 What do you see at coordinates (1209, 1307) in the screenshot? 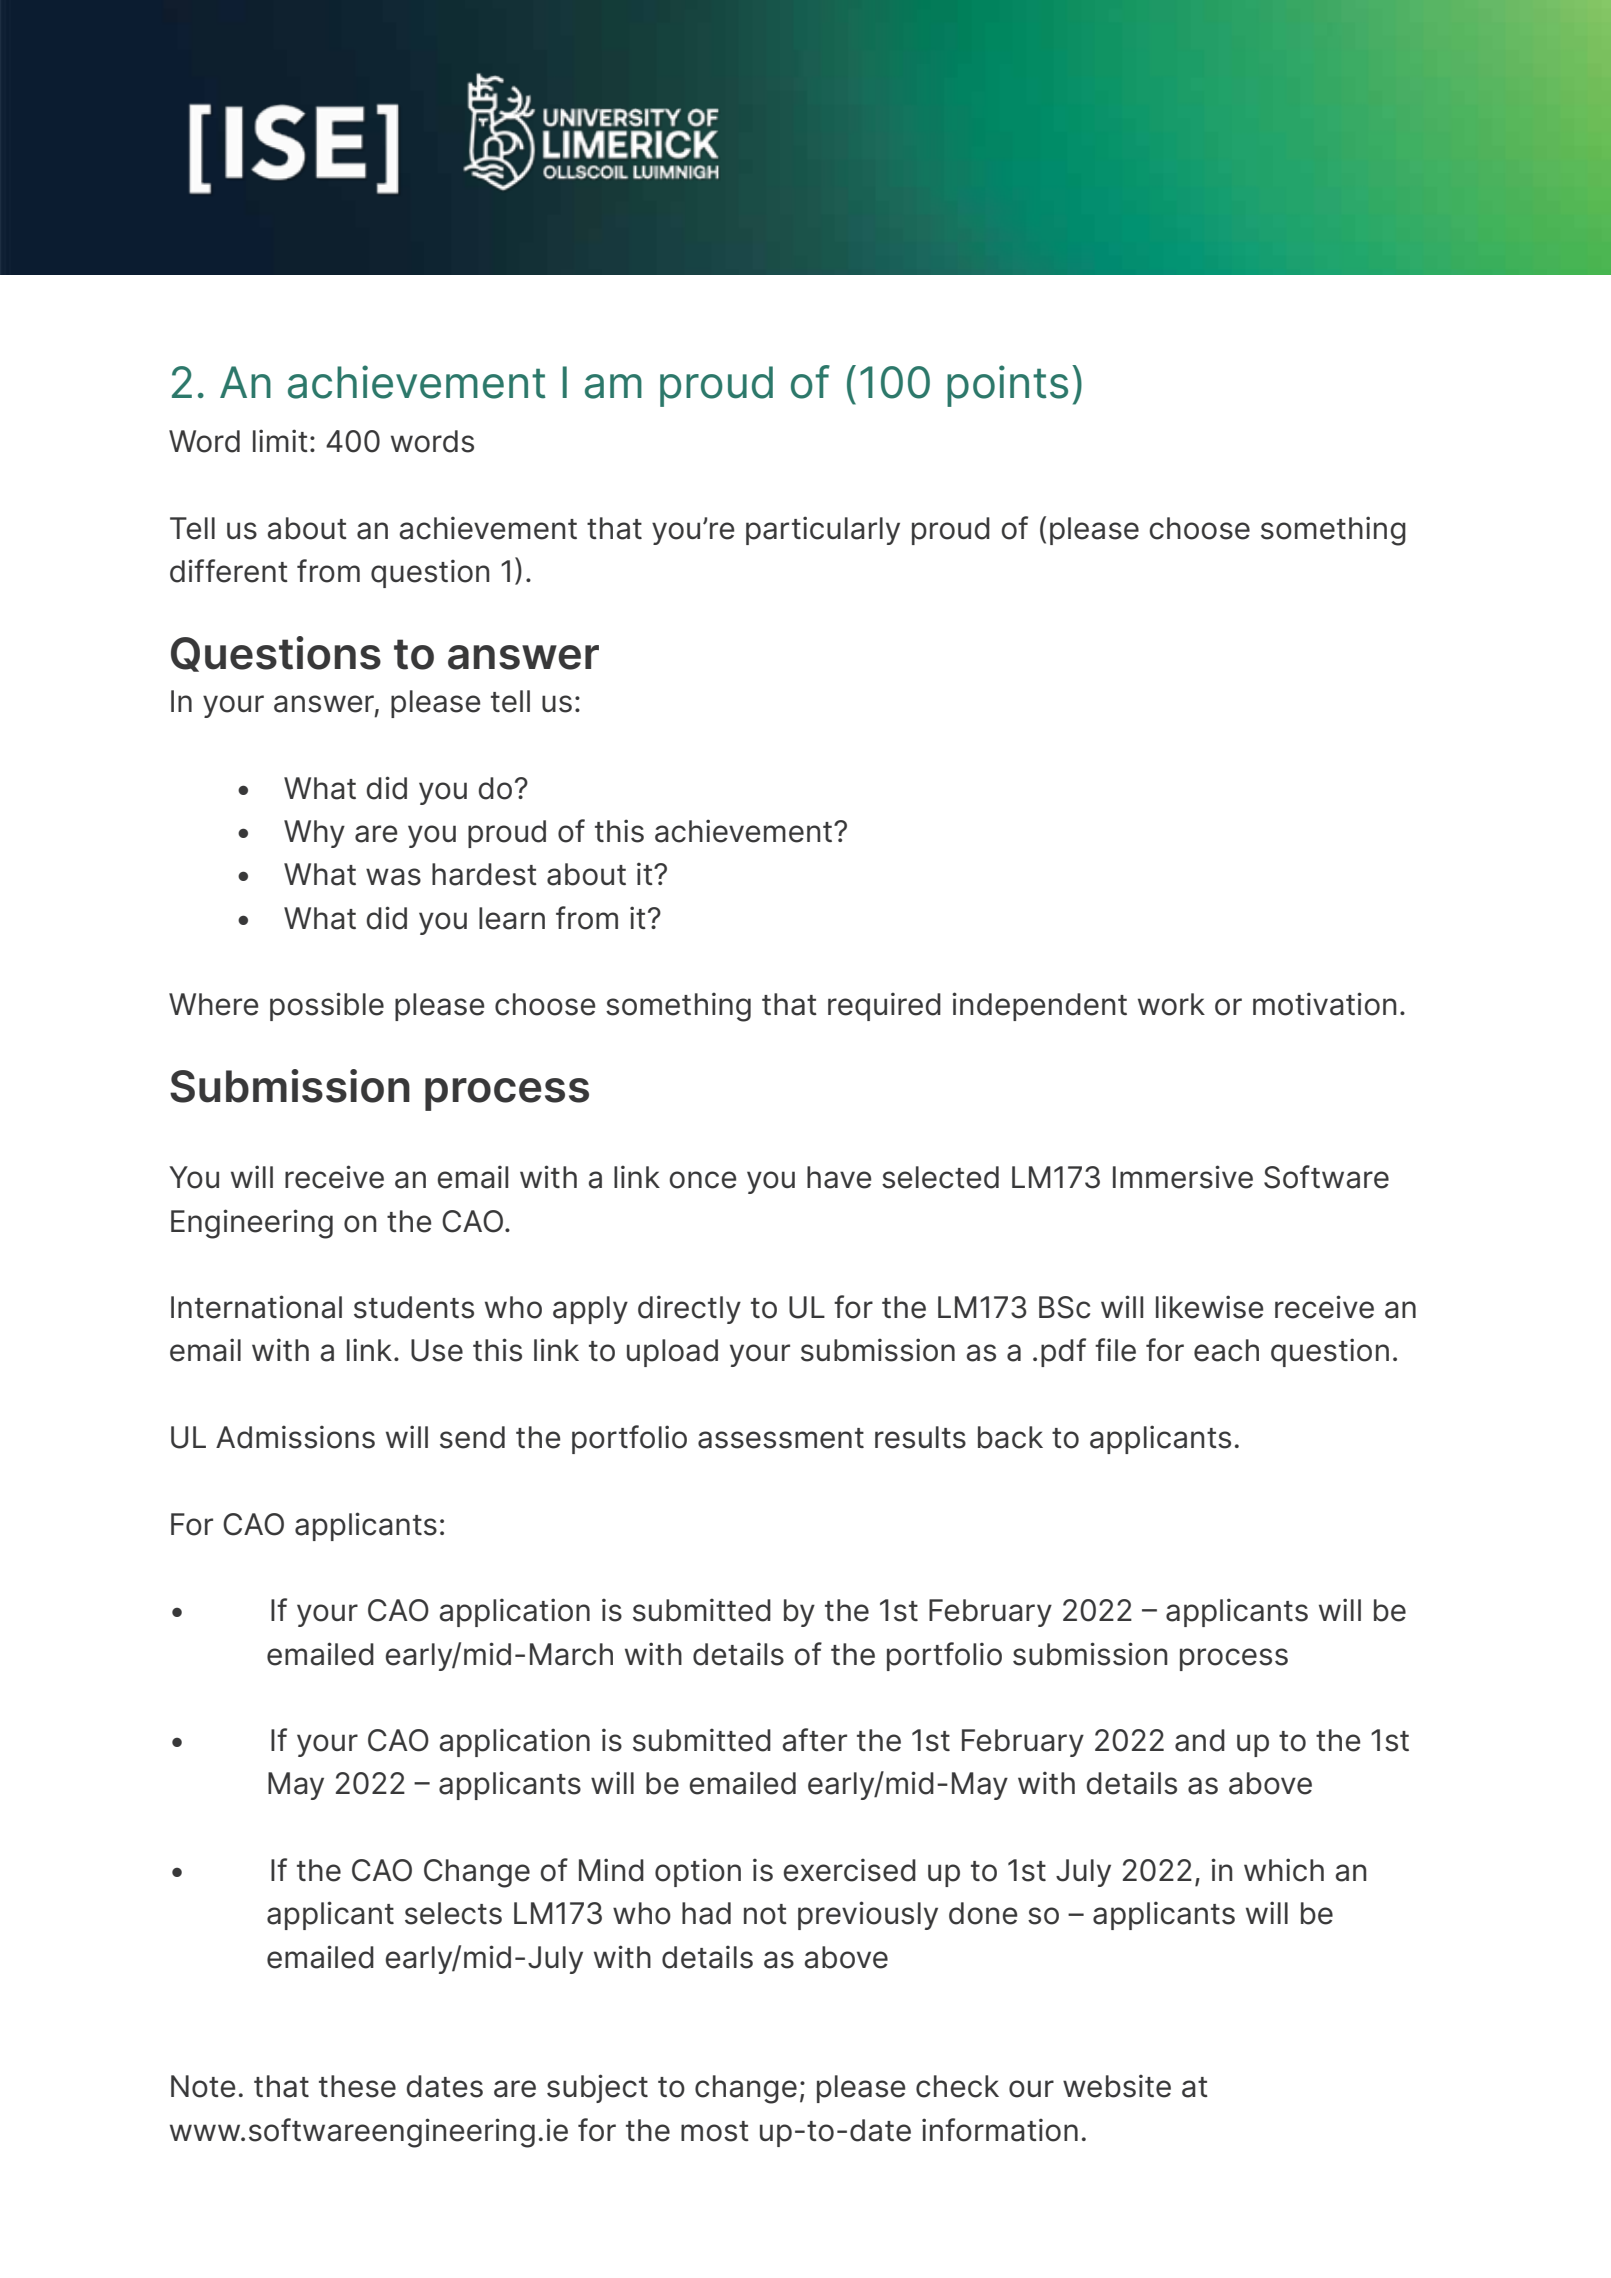
I see `likewise` at bounding box center [1209, 1307].
